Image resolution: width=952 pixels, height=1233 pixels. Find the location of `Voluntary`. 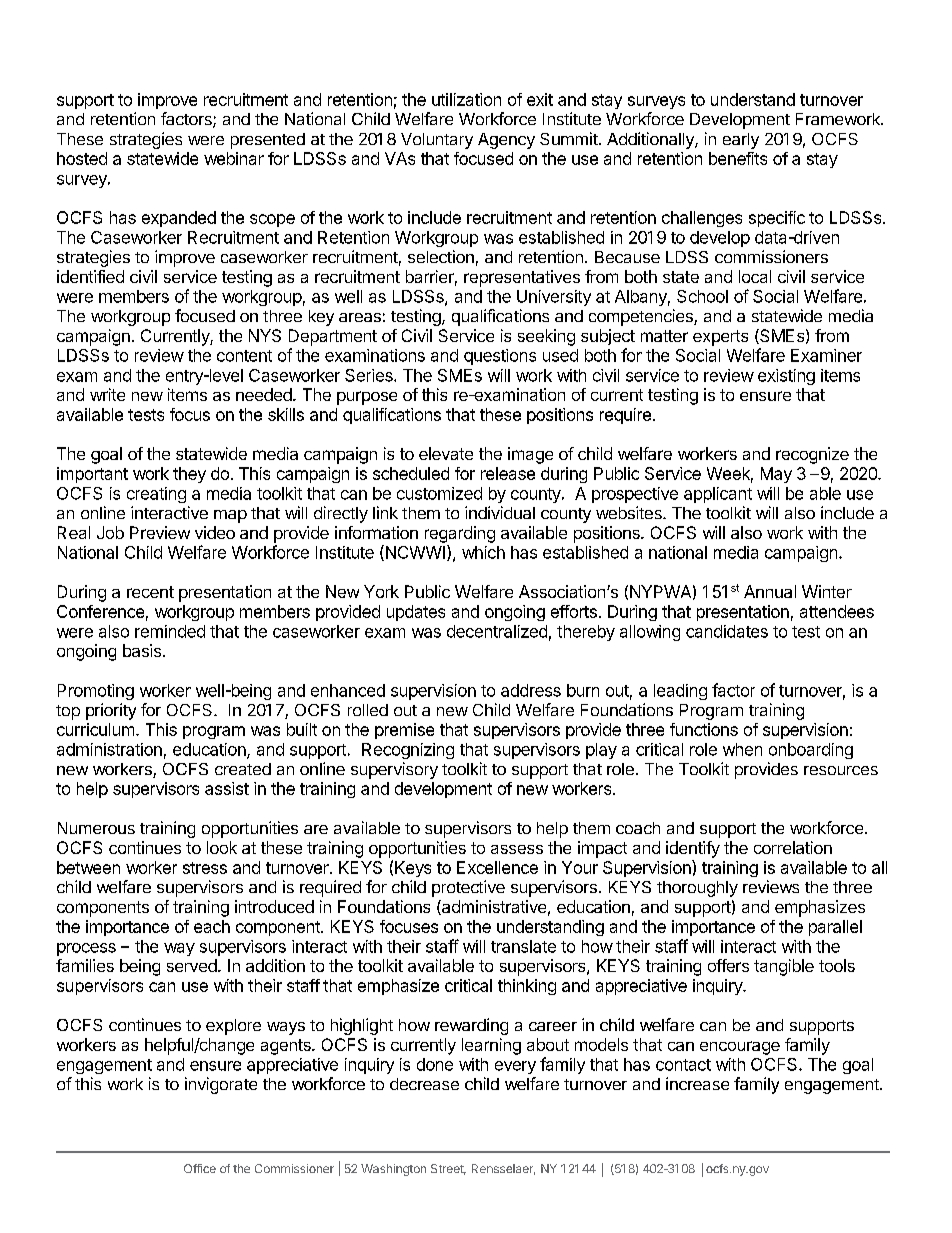

Voluntary is located at coordinates (437, 141).
